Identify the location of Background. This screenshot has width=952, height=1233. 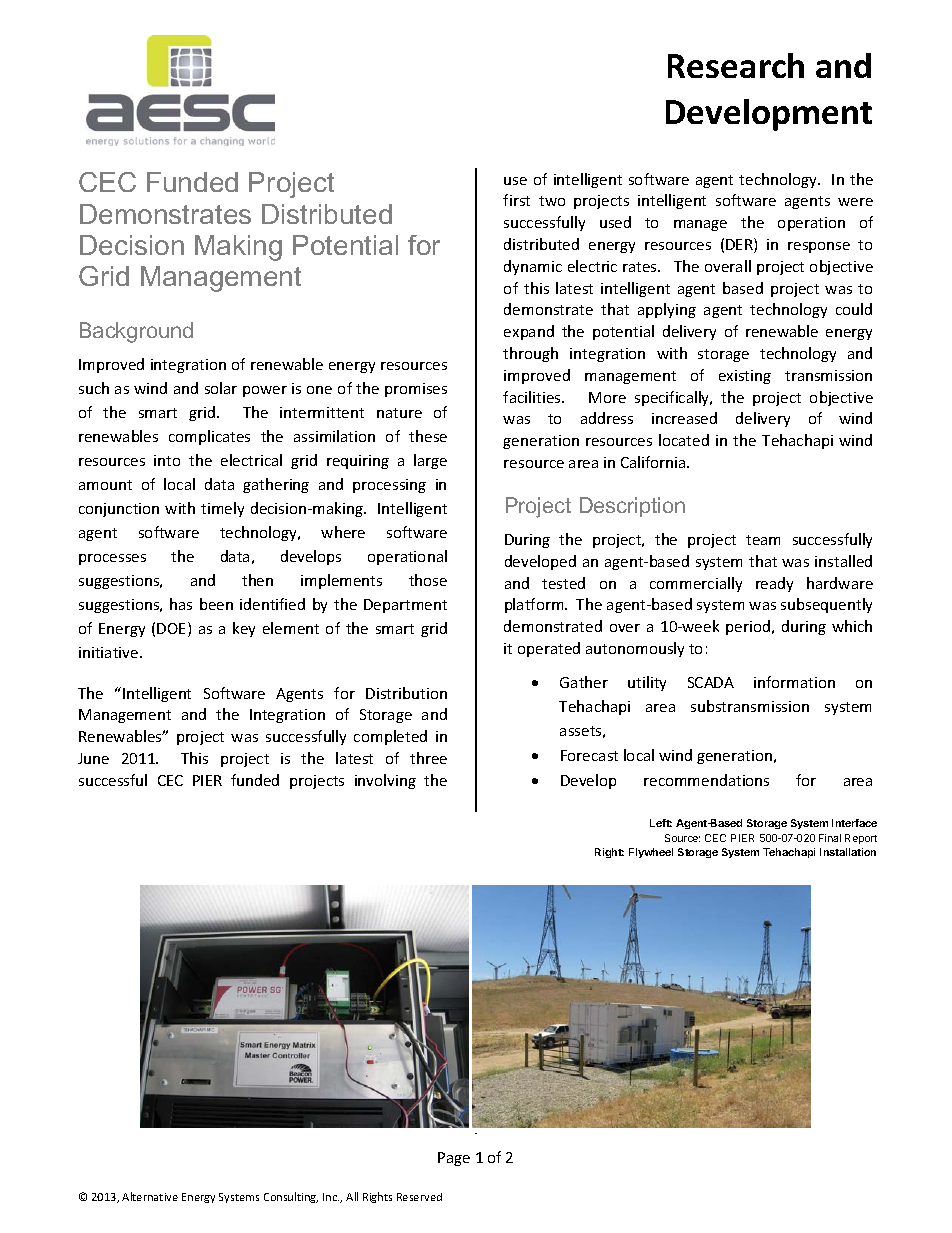
(136, 332).
